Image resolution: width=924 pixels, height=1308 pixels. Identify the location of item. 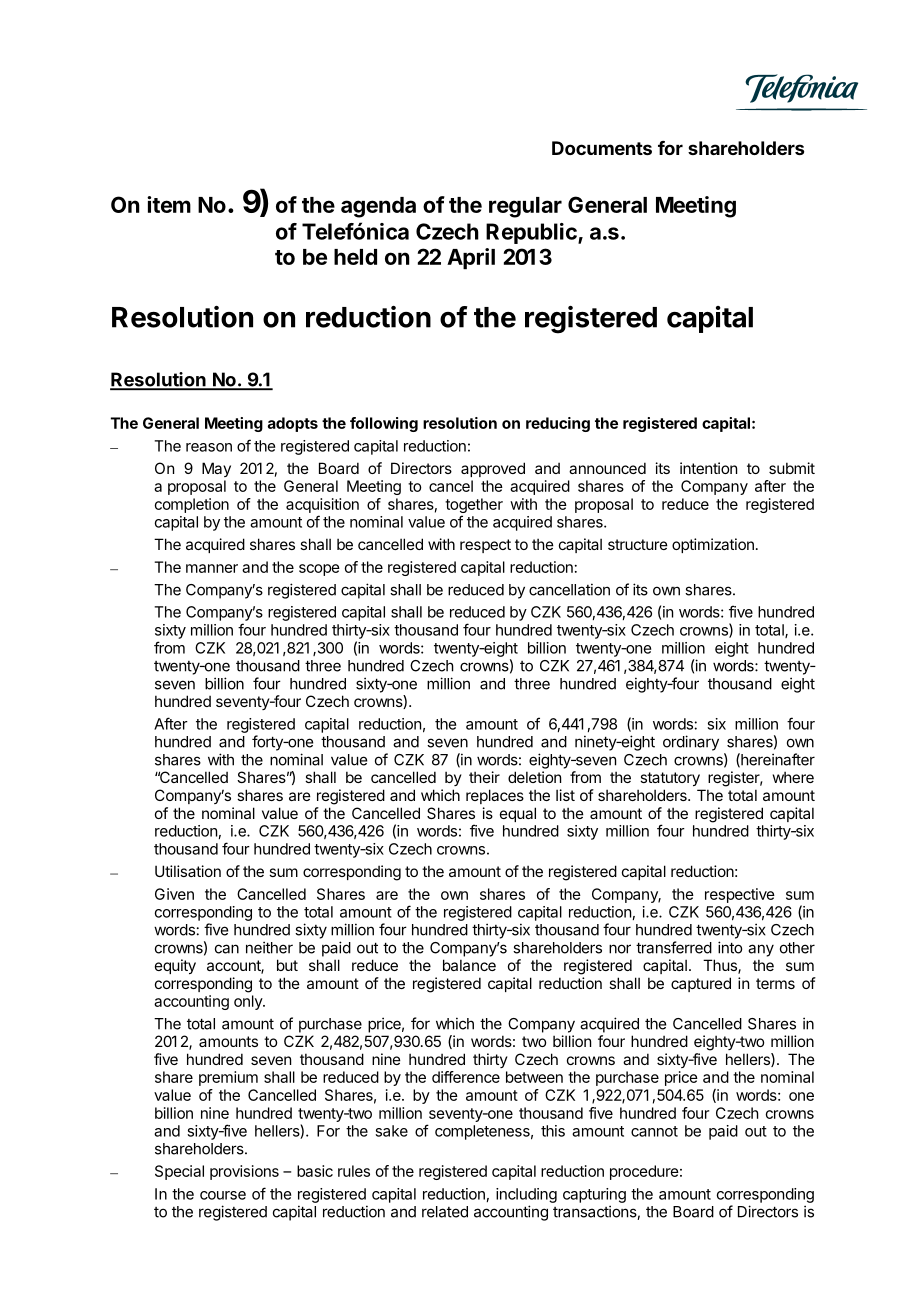
(169, 204).
